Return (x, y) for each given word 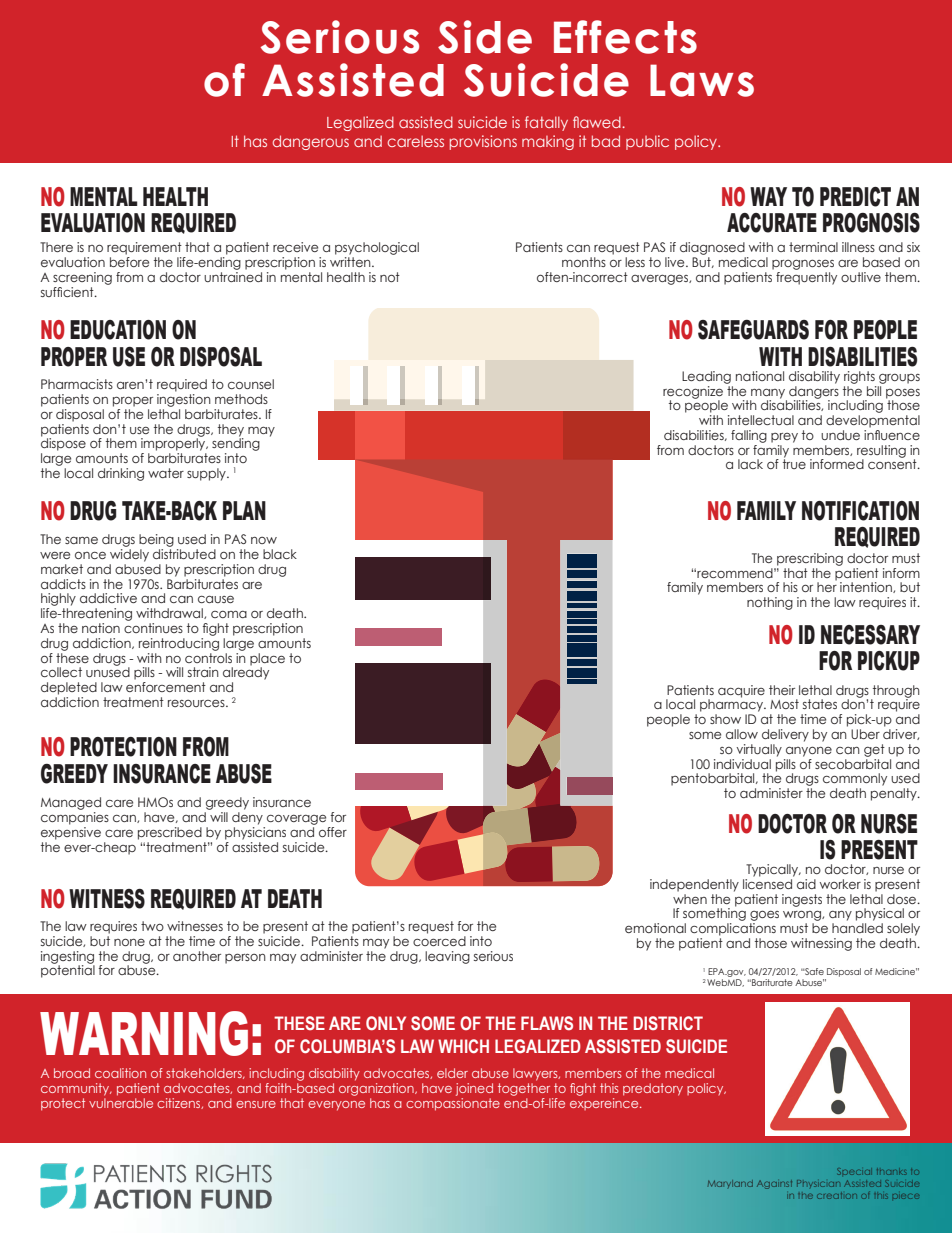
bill (875, 389)
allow (742, 734)
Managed (71, 803)
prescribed (170, 833)
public (647, 142)
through (895, 692)
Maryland (730, 1184)
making (548, 142)
